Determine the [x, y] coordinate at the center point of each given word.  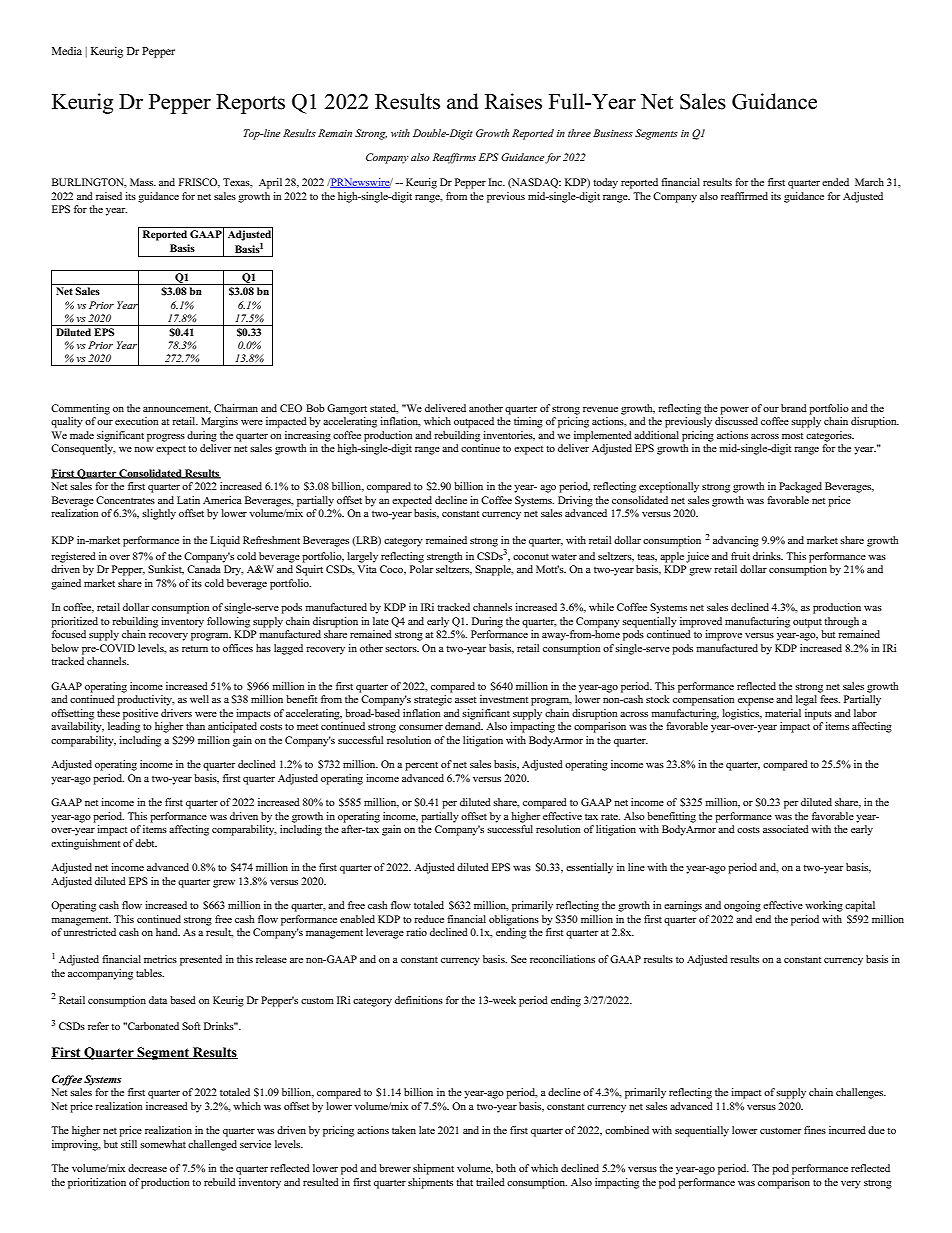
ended [835, 182]
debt [146, 843]
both [506, 1168]
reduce [429, 919]
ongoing [742, 906]
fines [815, 1130]
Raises [513, 101]
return [195, 649]
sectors [402, 649]
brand [794, 408]
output [807, 623]
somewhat [163, 1144]
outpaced [474, 422]
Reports [250, 104]
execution [137, 421]
